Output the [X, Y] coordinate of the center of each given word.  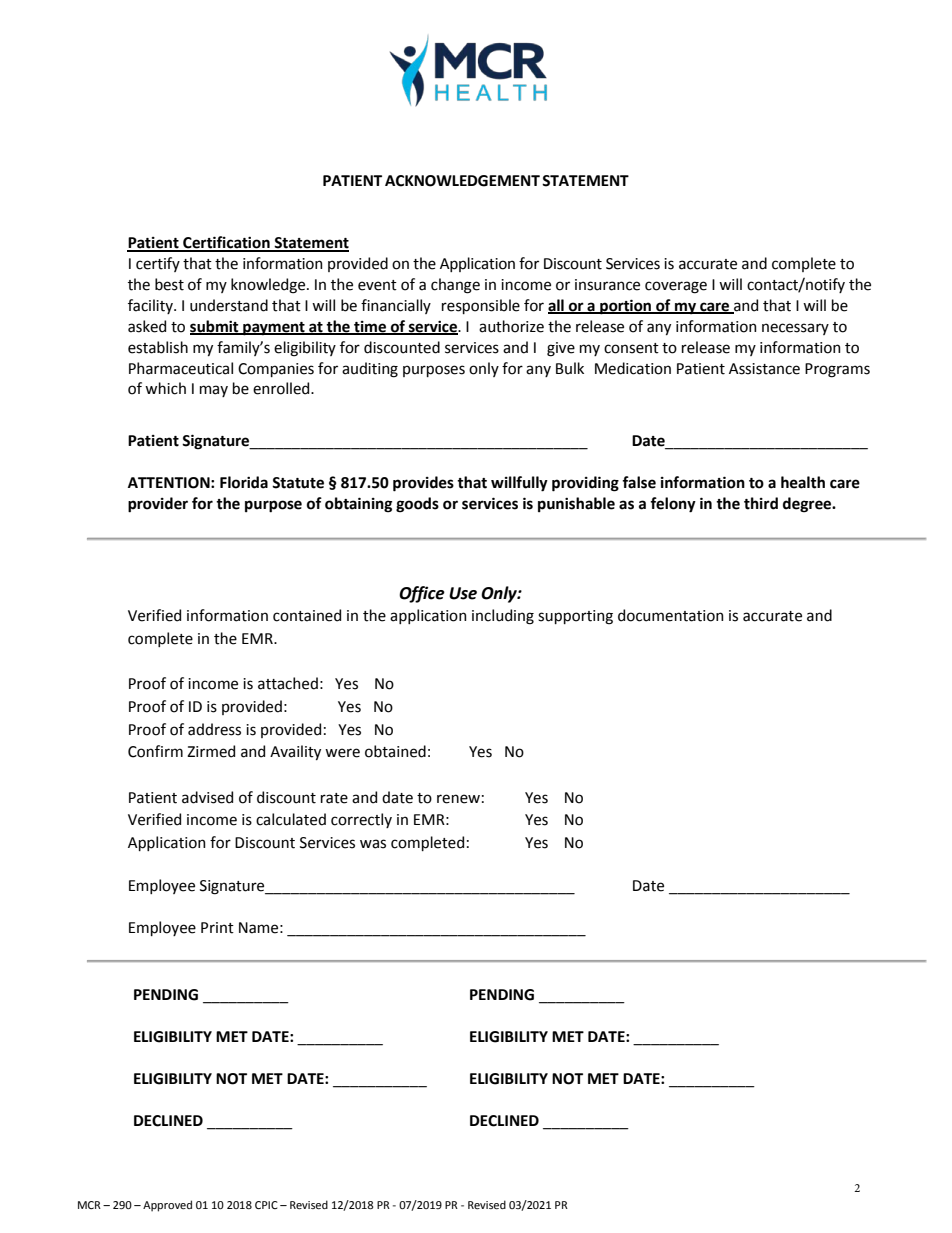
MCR [89, 1205]
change [455, 286]
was [373, 844]
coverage [676, 287]
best [169, 284]
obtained [395, 751]
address [214, 729]
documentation [671, 615]
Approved [167, 1206]
